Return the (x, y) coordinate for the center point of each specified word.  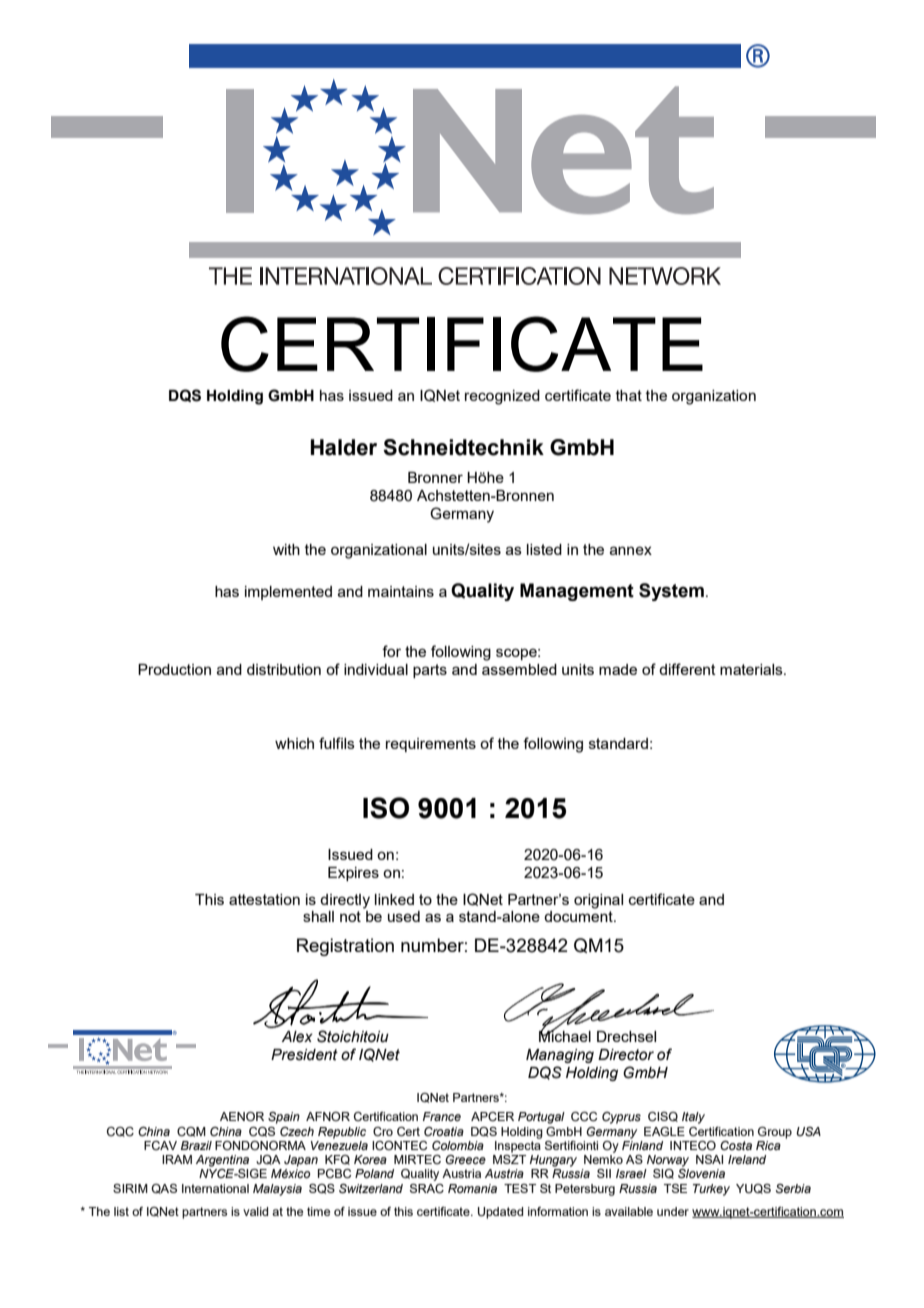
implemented (288, 593)
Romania (472, 1188)
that (629, 395)
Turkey (711, 1190)
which (294, 743)
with (286, 549)
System (671, 592)
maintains (401, 591)
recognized (502, 397)
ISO (386, 808)
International (215, 1188)
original (598, 901)
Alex (297, 1037)
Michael (565, 1035)
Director (626, 1055)
